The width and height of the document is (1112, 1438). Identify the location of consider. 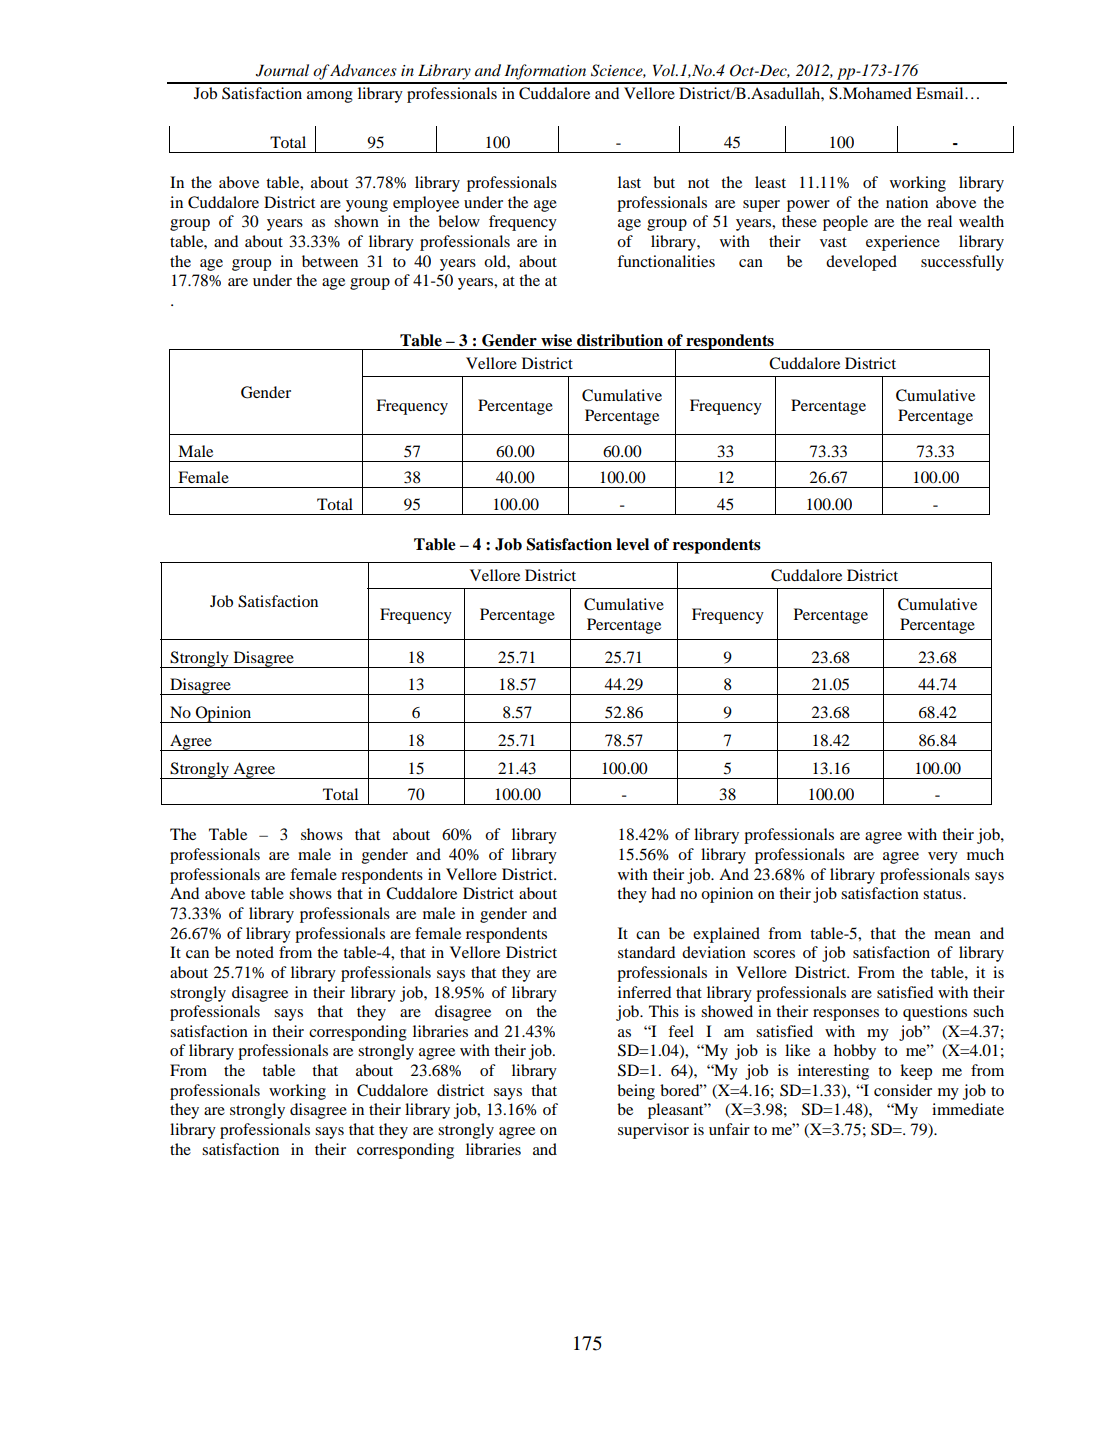
(903, 1090).
